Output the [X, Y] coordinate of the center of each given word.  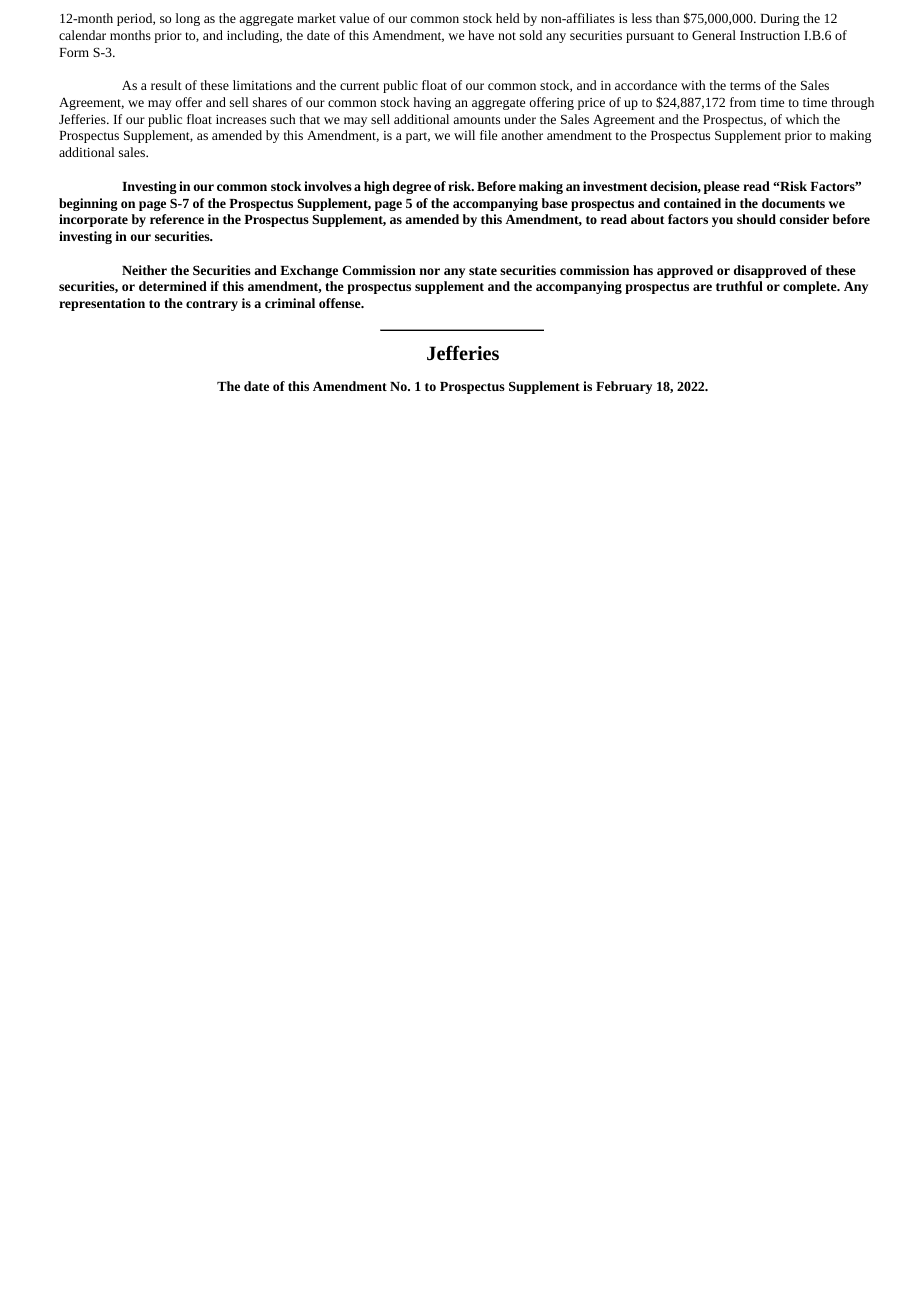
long [188, 19]
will [464, 135]
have [481, 35]
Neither [144, 270]
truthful [739, 286]
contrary [212, 305]
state [483, 271]
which [802, 119]
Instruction [770, 35]
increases [241, 119]
